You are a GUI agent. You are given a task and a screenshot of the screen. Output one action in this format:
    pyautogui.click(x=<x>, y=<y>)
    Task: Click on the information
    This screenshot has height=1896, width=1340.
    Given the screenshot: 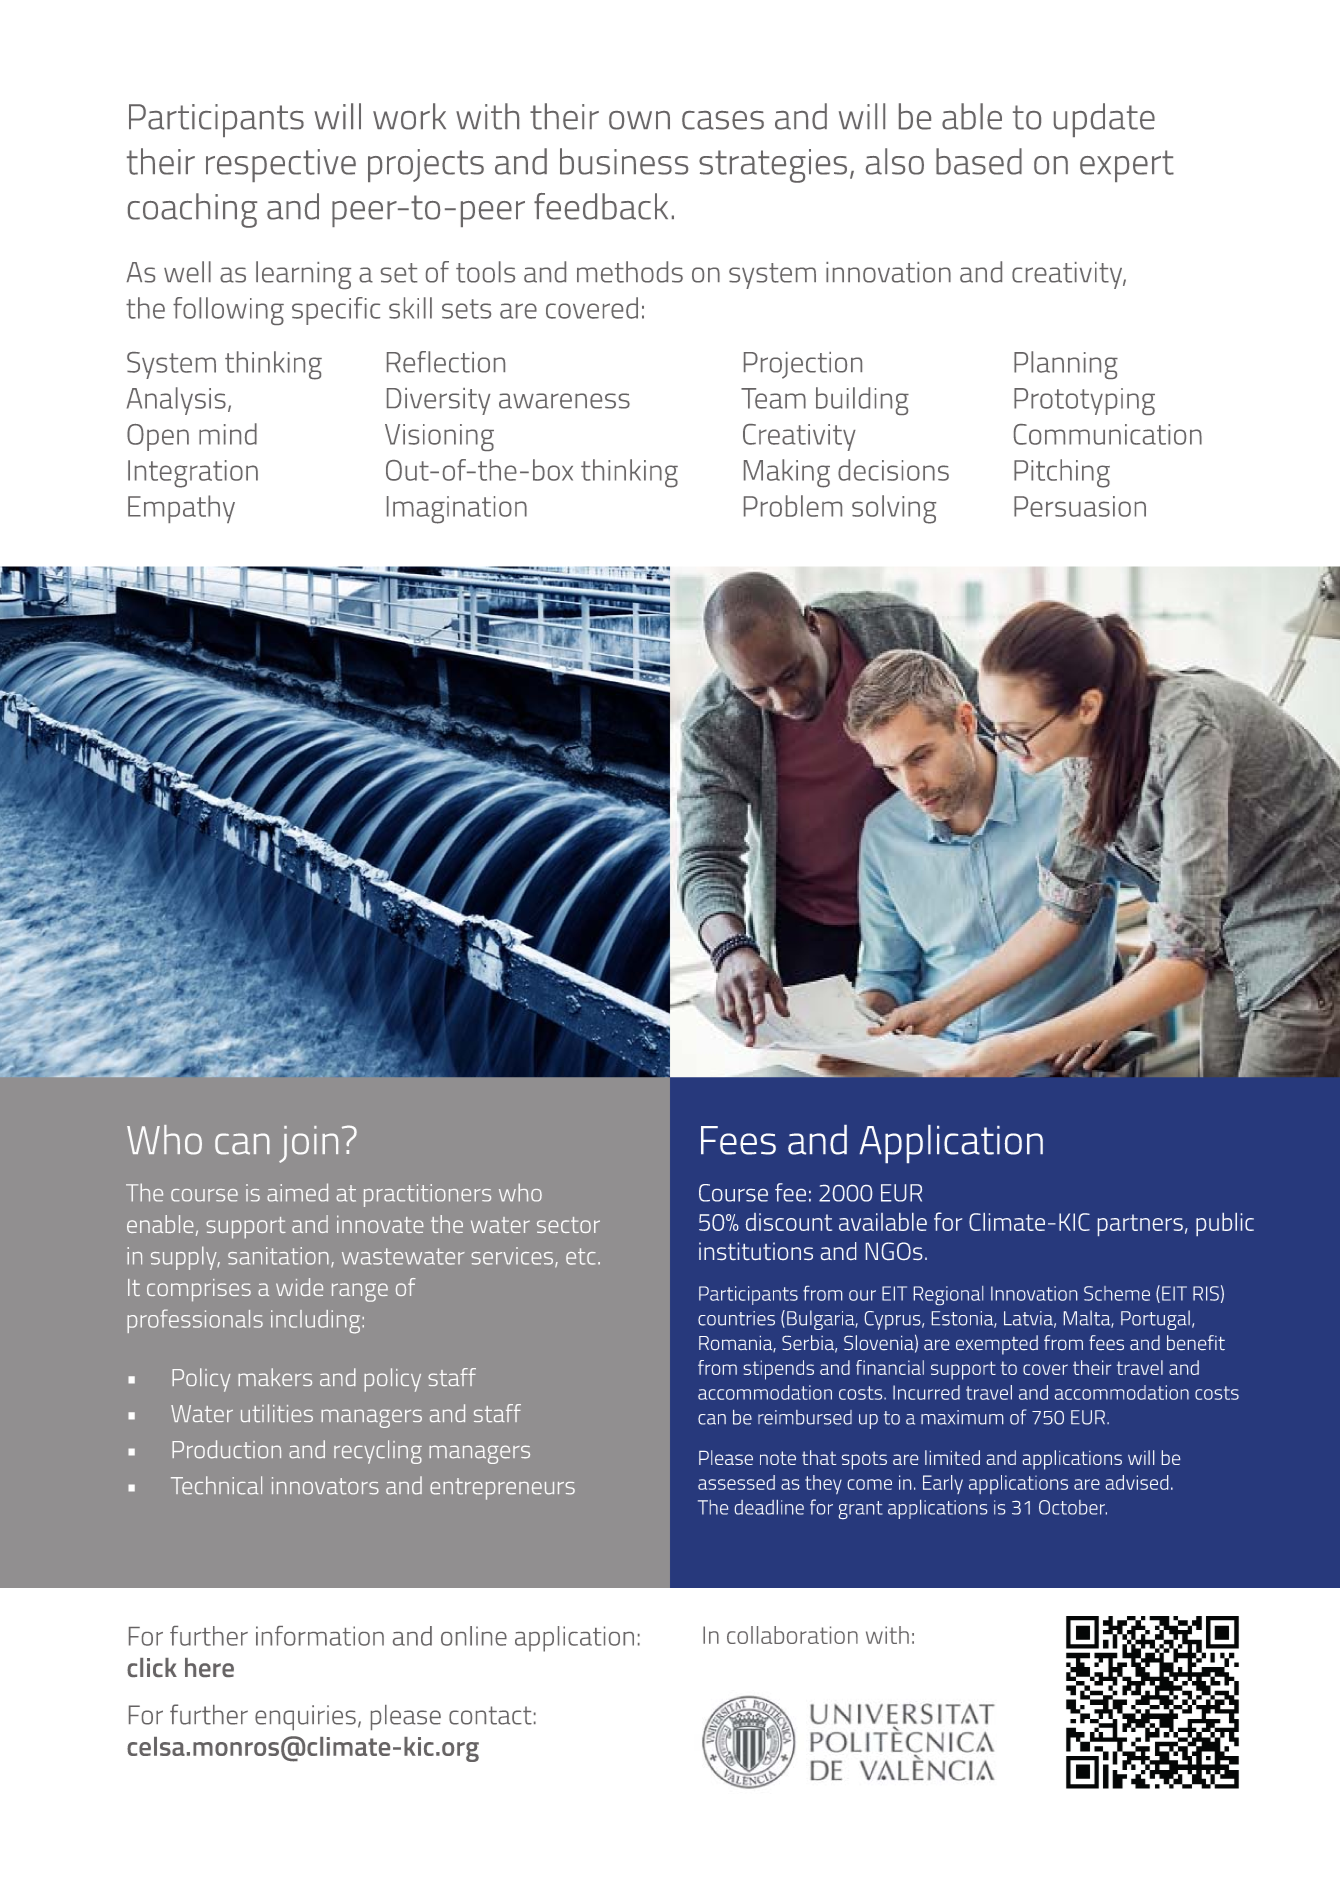 What is the action you would take?
    pyautogui.click(x=320, y=1636)
